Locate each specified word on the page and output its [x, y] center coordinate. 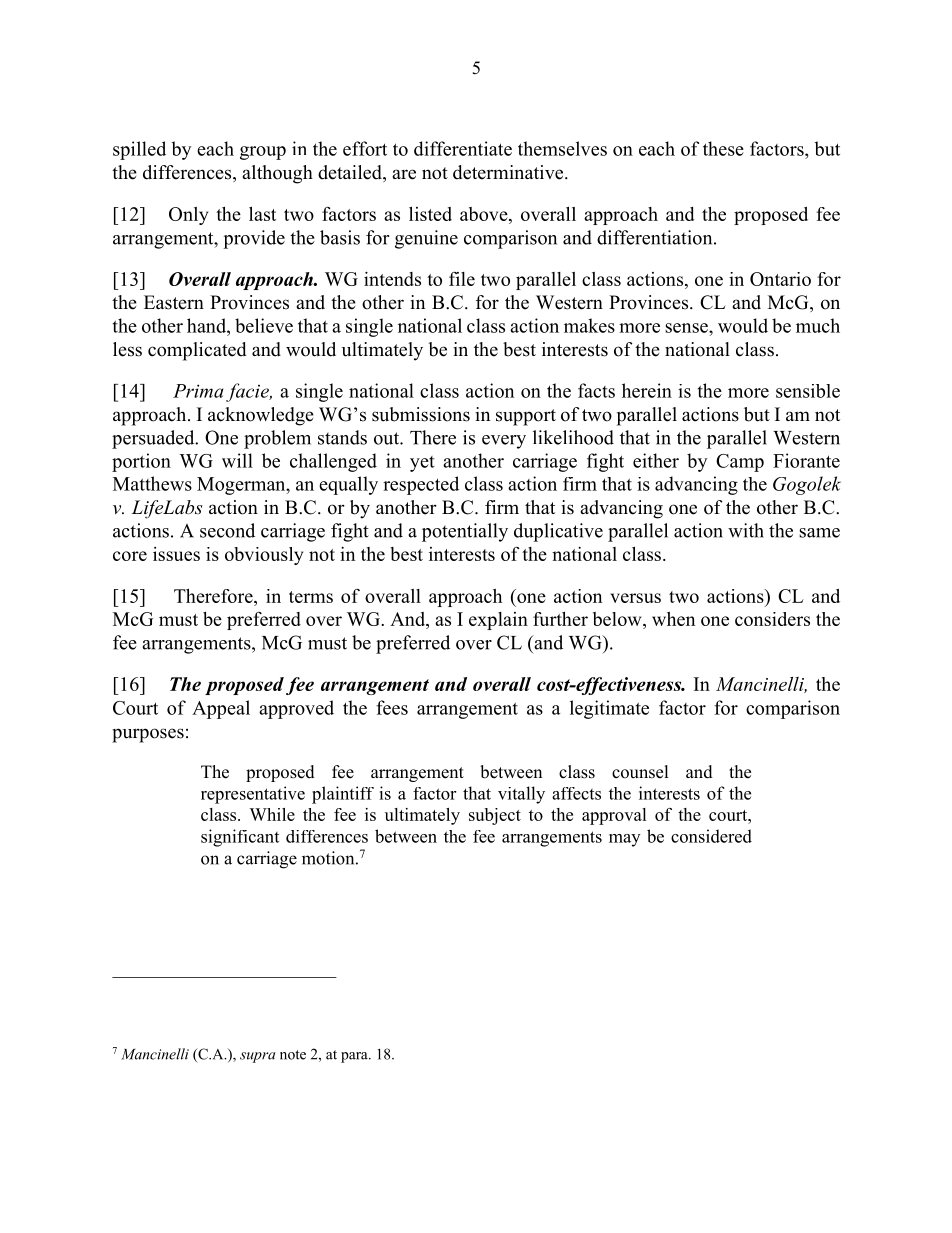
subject [495, 816]
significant [240, 838]
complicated [197, 351]
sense [687, 328]
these [723, 148]
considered [711, 836]
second [227, 530]
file [462, 278]
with [746, 530]
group [263, 153]
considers [772, 619]
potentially [465, 532]
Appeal [221, 709]
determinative [509, 172]
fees [392, 707]
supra [257, 1057]
